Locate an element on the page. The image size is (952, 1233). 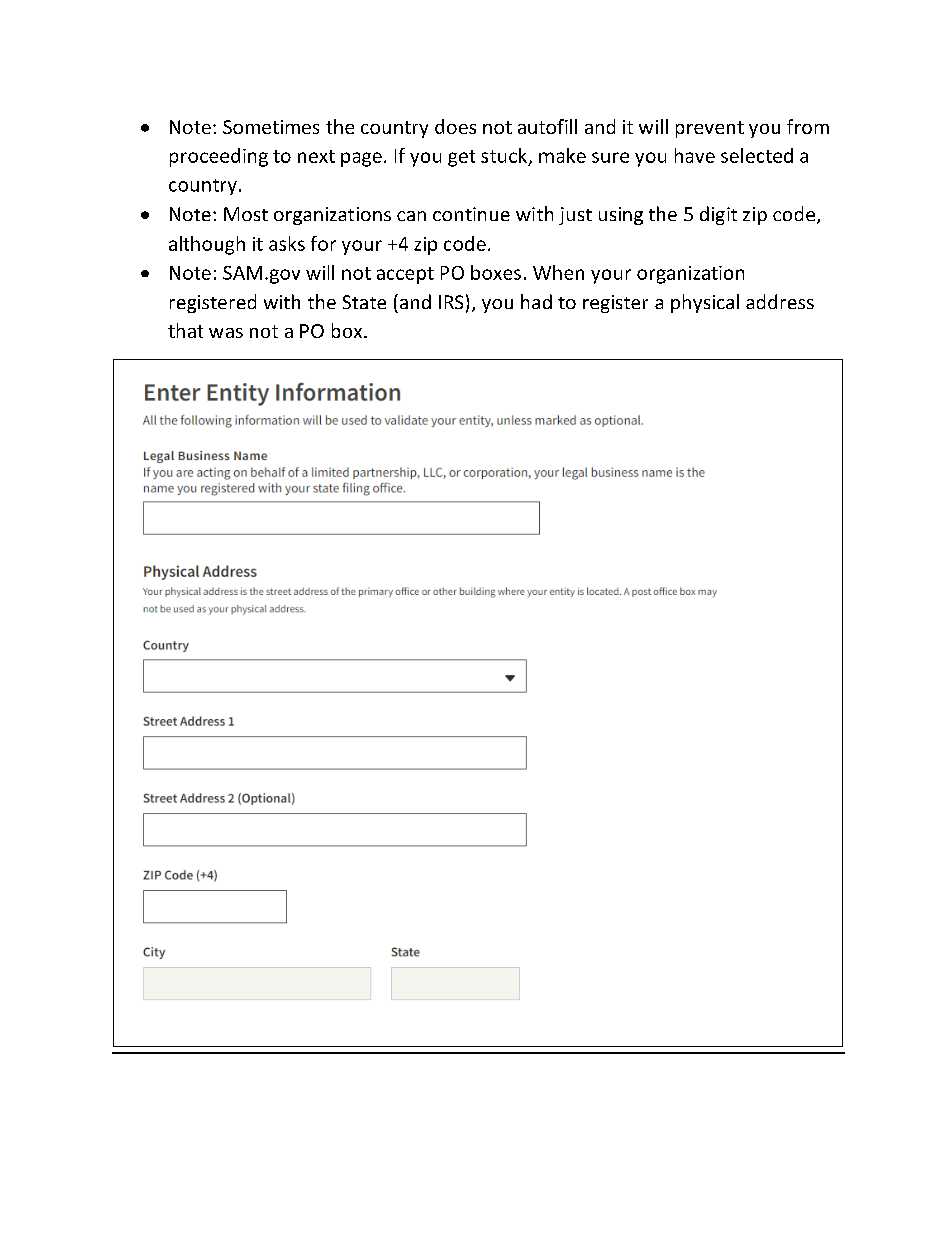
prevent is located at coordinates (710, 129).
